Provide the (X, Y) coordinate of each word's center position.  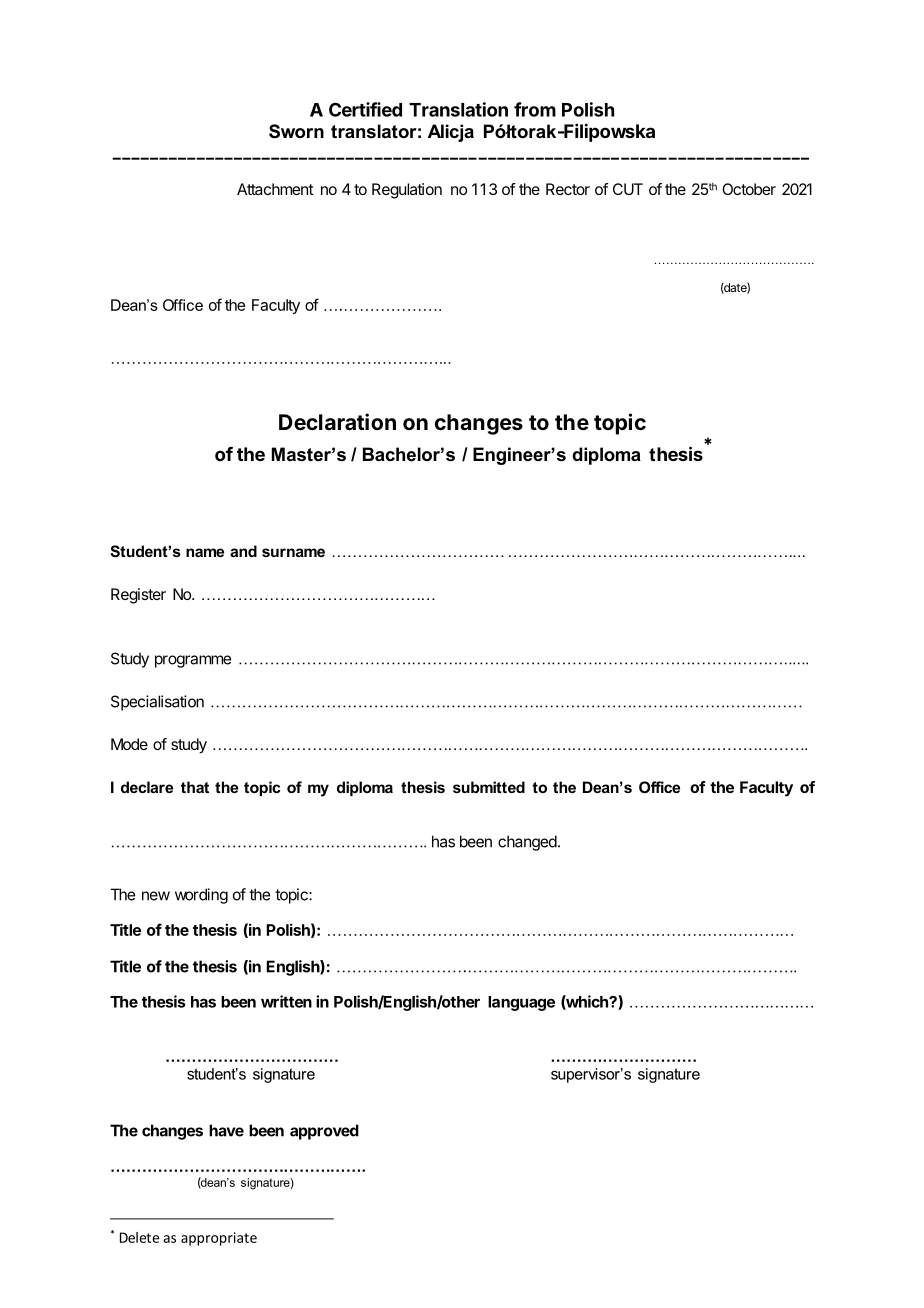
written (286, 1001)
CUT (628, 189)
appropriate (219, 1239)
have (226, 1130)
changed (527, 843)
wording (201, 896)
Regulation (407, 191)
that (195, 787)
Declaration (337, 422)
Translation (458, 109)
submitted (489, 787)
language (521, 1003)
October (749, 189)
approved (324, 1132)
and (243, 551)
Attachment (275, 189)
